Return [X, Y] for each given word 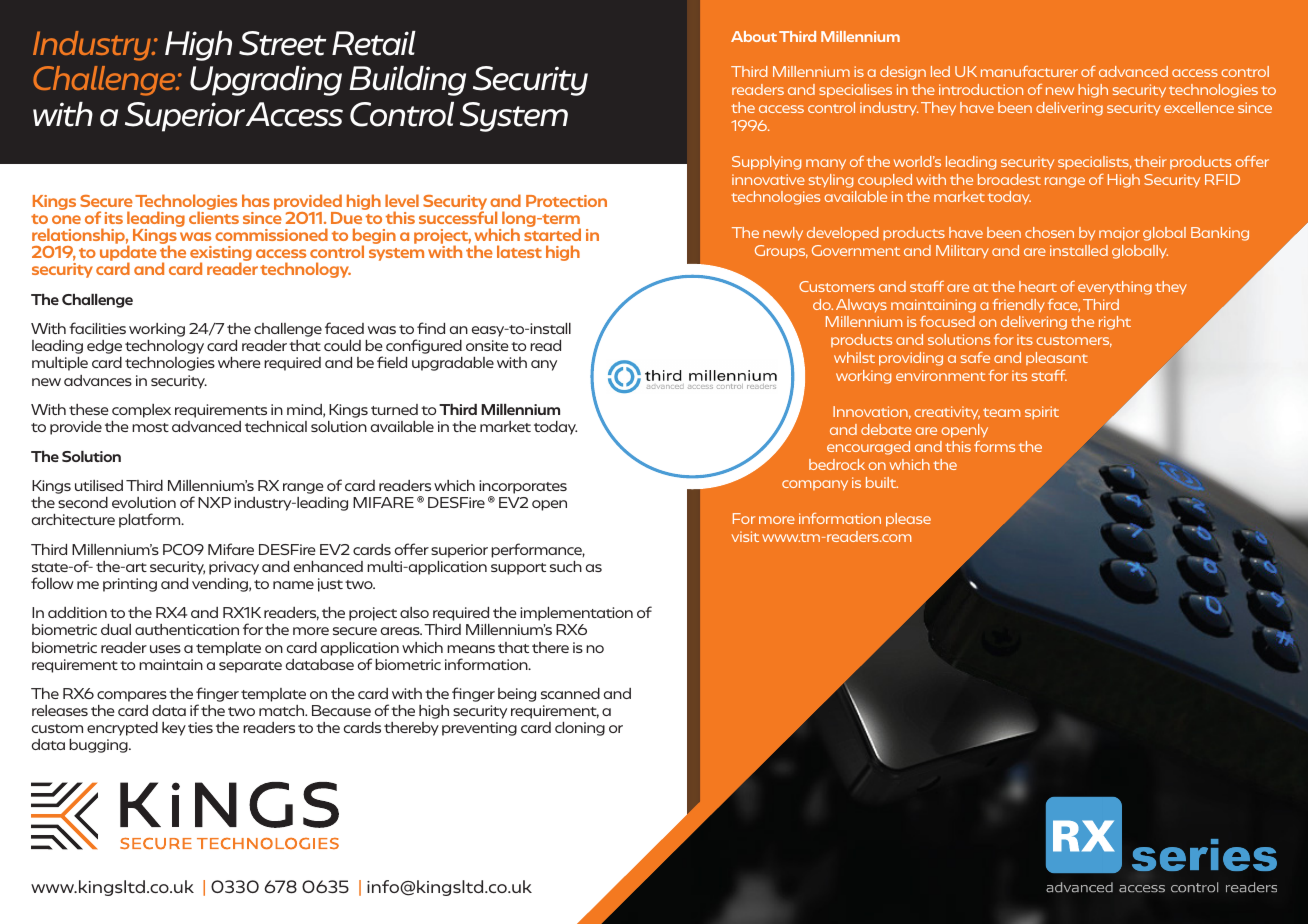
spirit [1042, 413]
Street [282, 43]
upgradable [453, 364]
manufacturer [1029, 71]
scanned [570, 693]
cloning [580, 729]
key [174, 729]
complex [141, 411]
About [754, 36]
